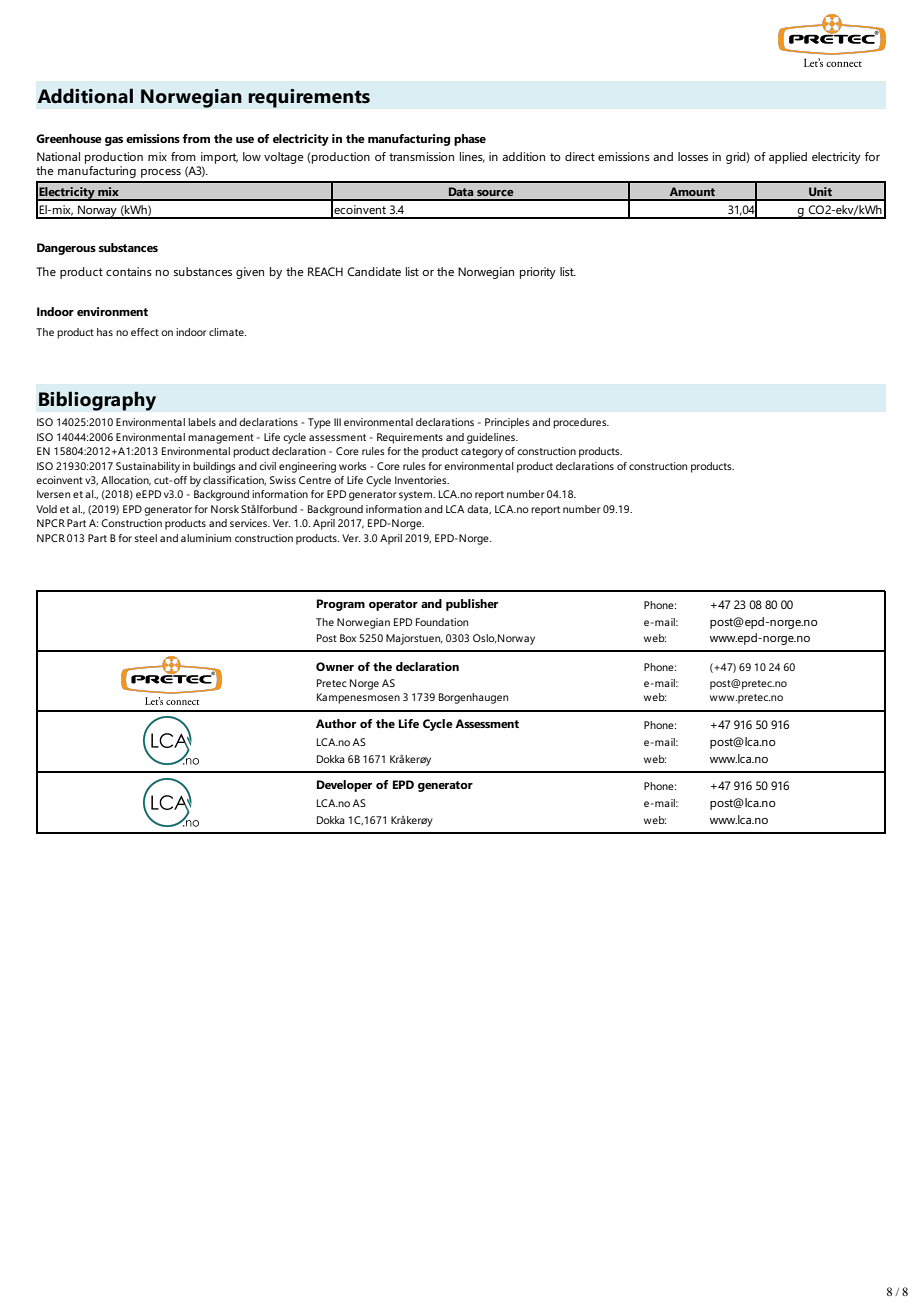 The height and width of the image is (1308, 924). Describe the element at coordinates (145, 538) in the image. I see `steel` at that location.
